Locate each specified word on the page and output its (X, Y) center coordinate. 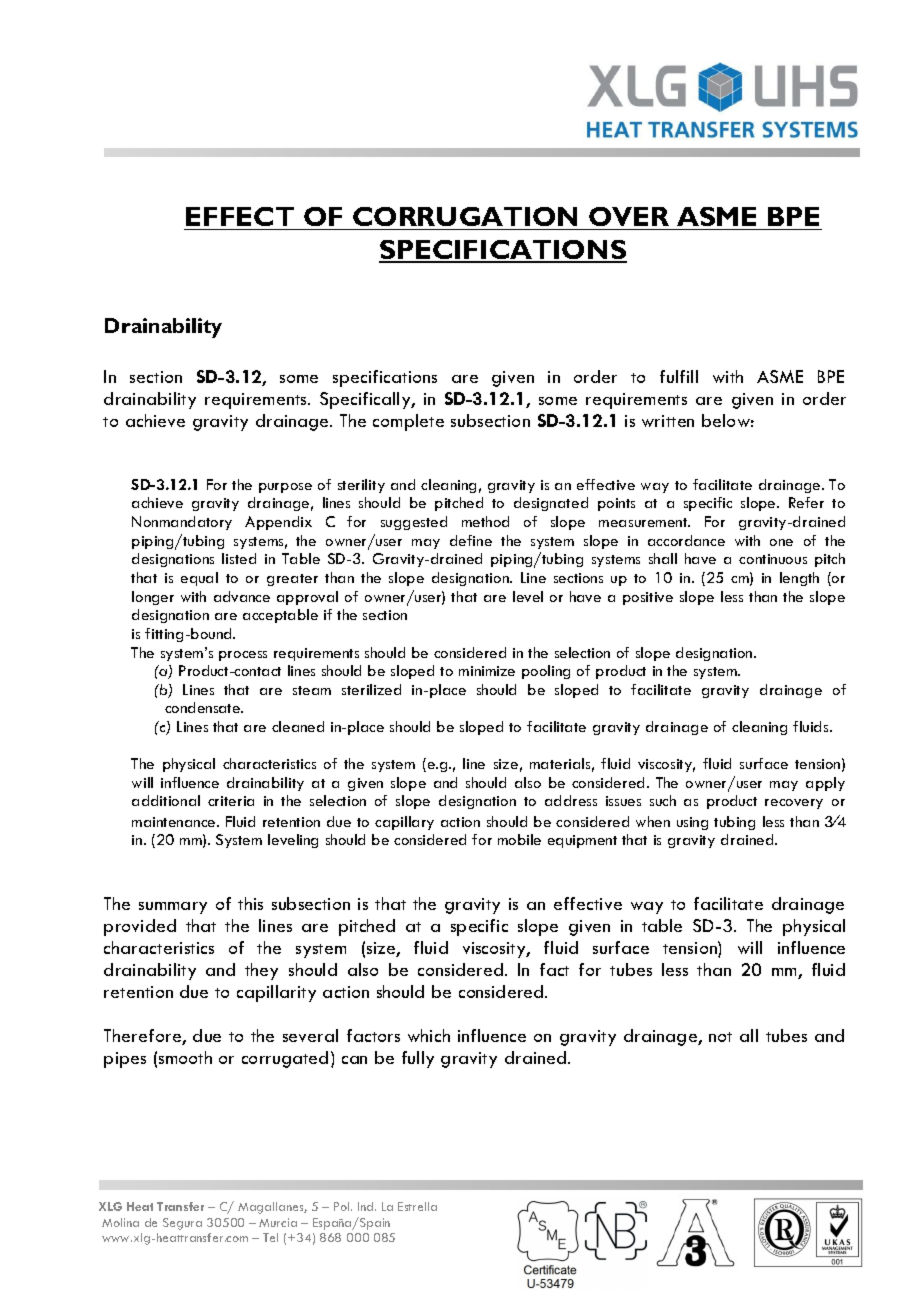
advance (242, 596)
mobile (519, 839)
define (471, 540)
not (720, 1037)
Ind (367, 1206)
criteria (231, 801)
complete (408, 422)
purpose (285, 488)
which (429, 1035)
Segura (182, 1224)
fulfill (679, 376)
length (799, 579)
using (692, 823)
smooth (185, 1057)
